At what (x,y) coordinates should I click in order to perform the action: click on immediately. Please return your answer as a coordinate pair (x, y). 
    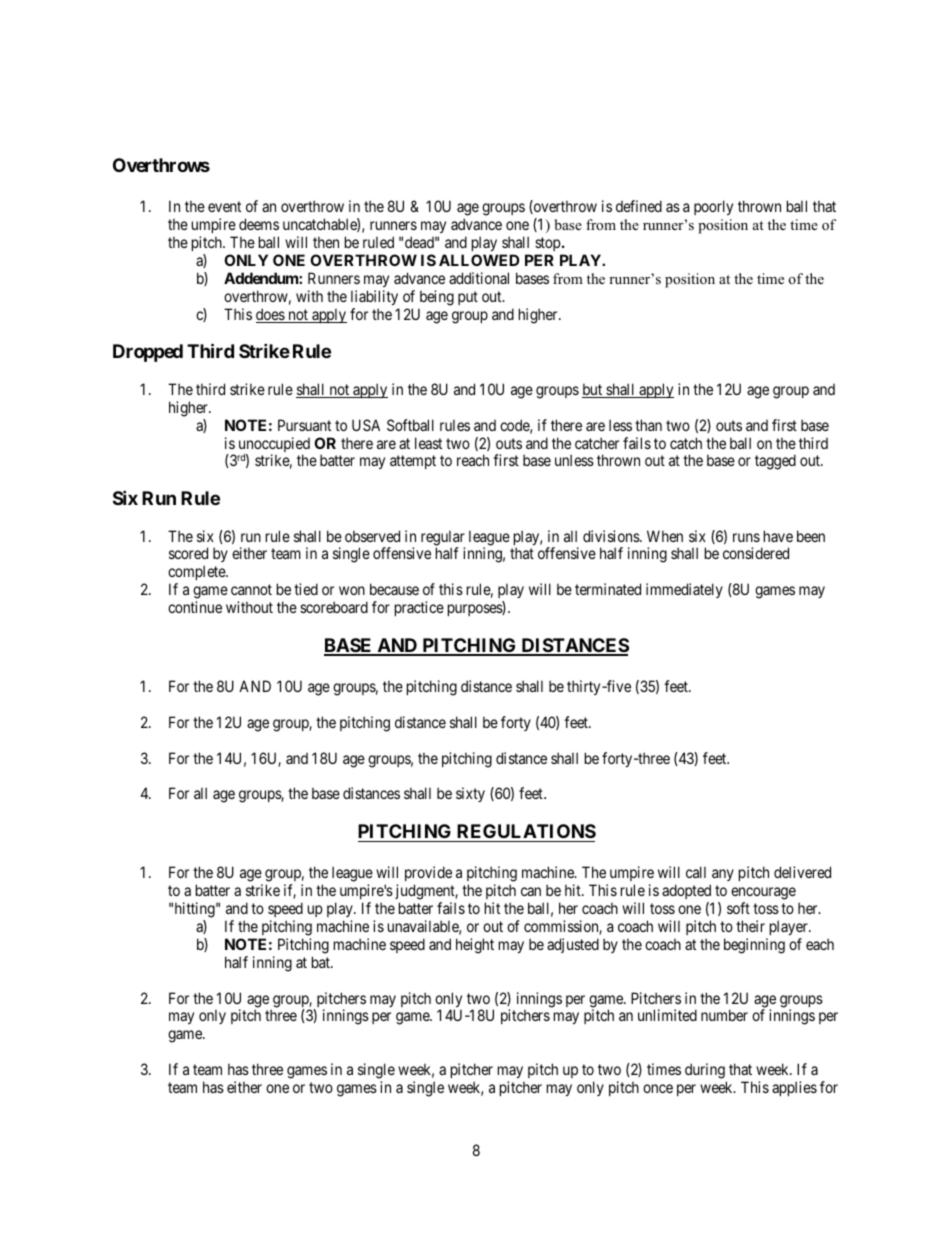
    Looking at the image, I should click on (684, 590).
